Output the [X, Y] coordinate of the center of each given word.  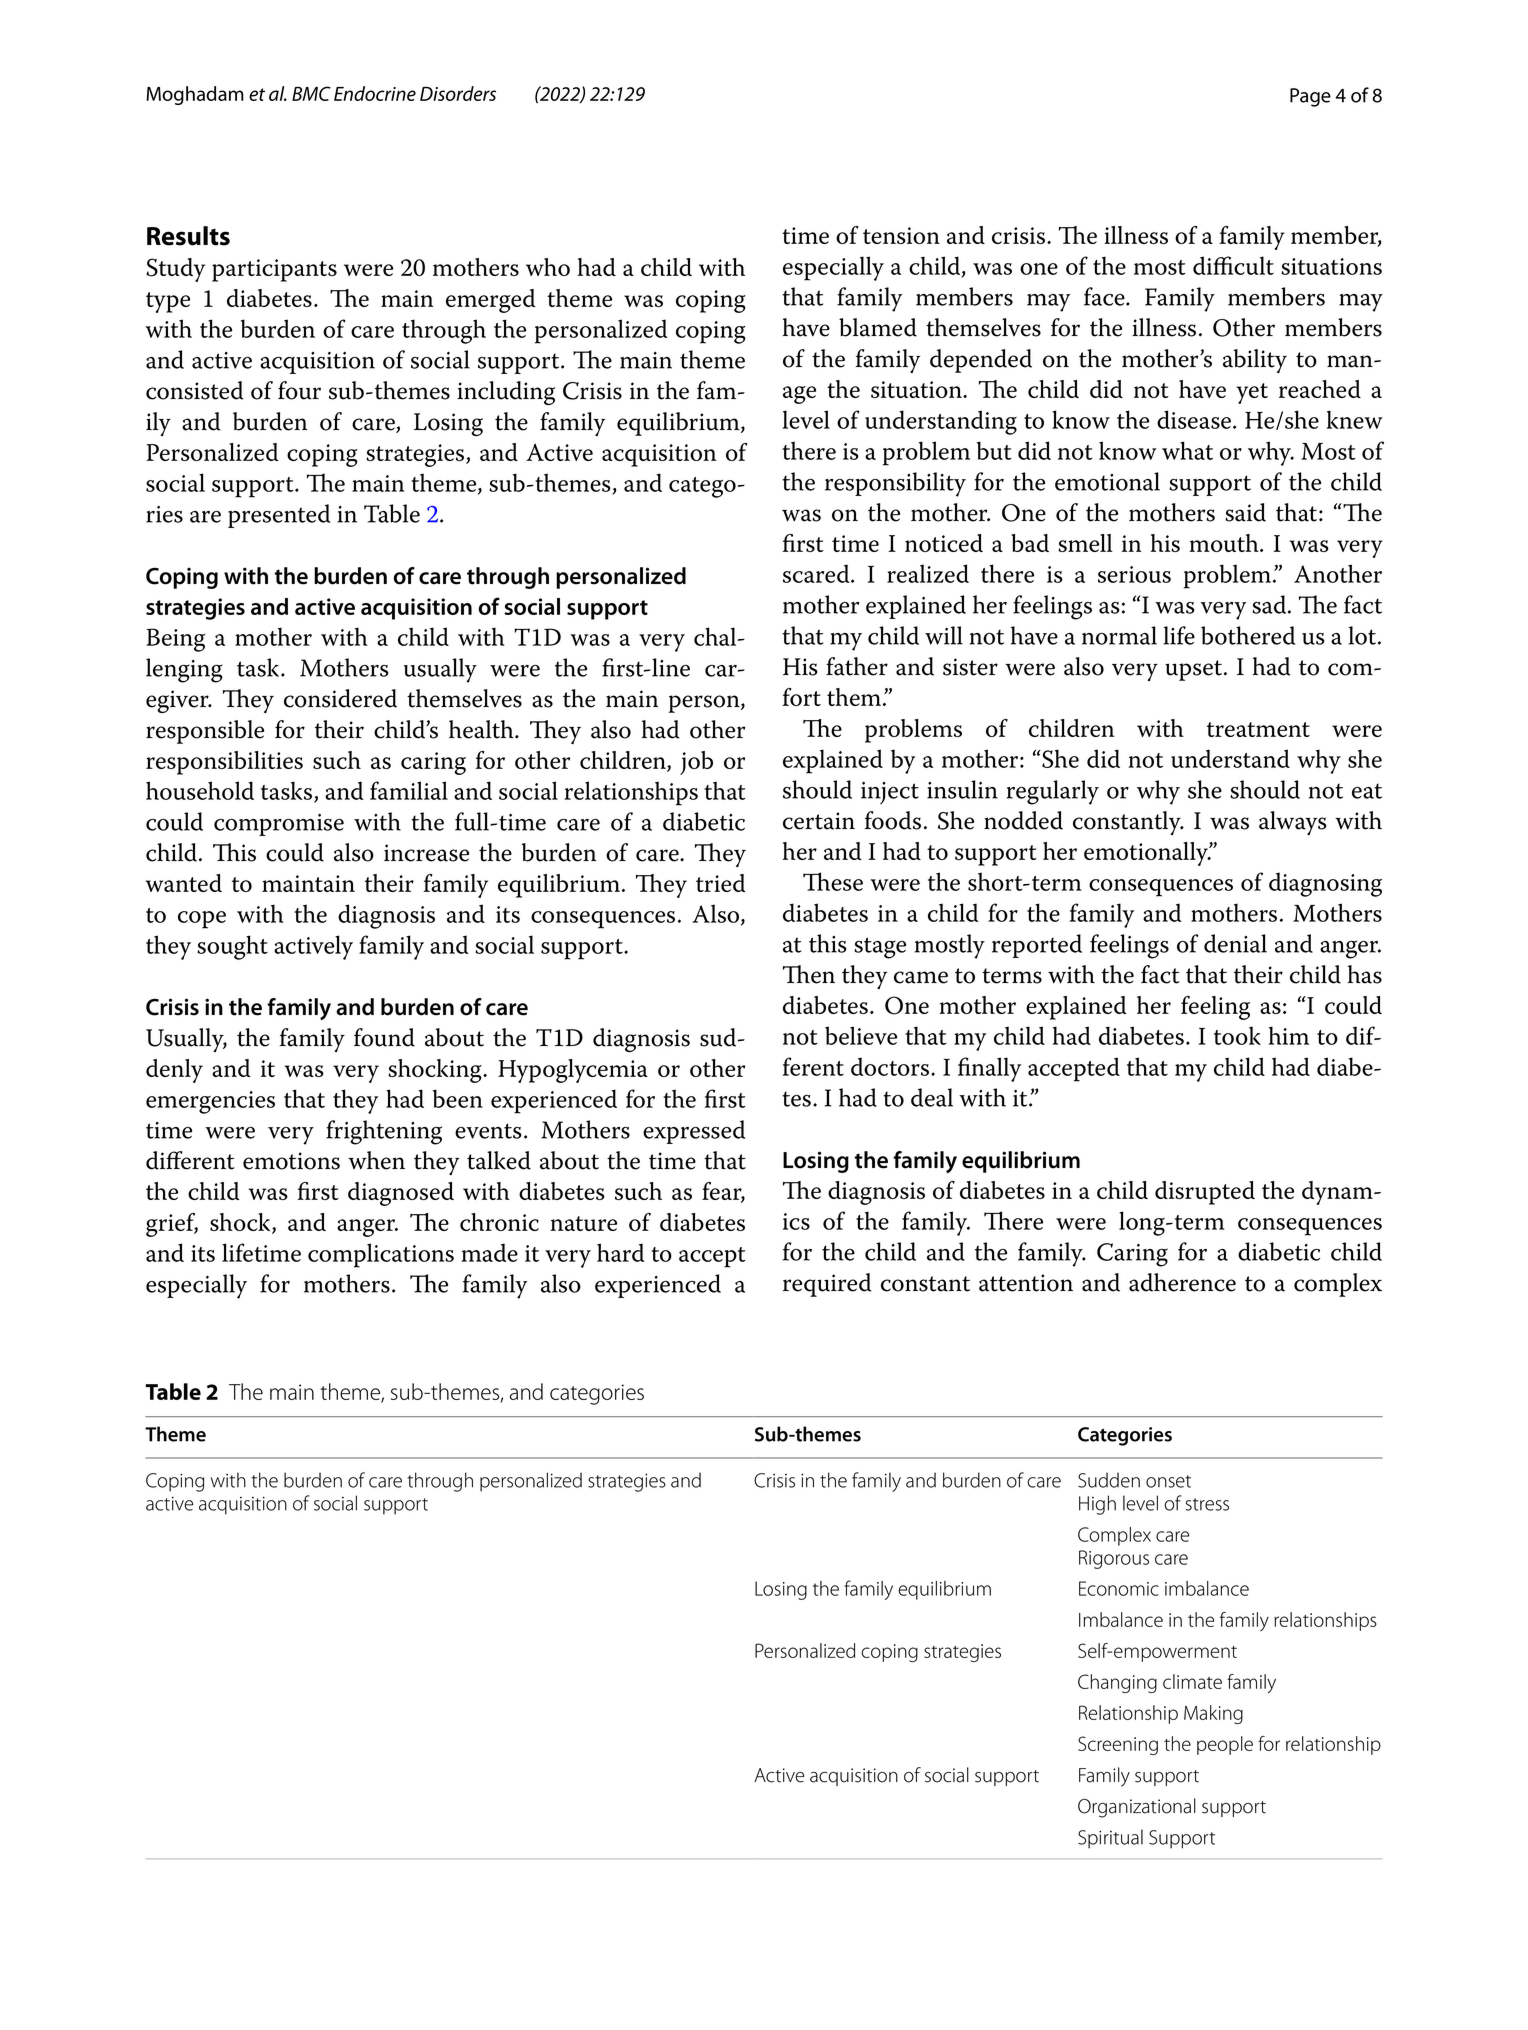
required [827, 1285]
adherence [1182, 1282]
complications [381, 1255]
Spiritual [1110, 1839]
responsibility [895, 484]
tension [901, 235]
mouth [1225, 543]
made [490, 1252]
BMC [311, 93]
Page [1310, 97]
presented [279, 516]
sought [232, 947]
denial [1235, 943]
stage [880, 948]
